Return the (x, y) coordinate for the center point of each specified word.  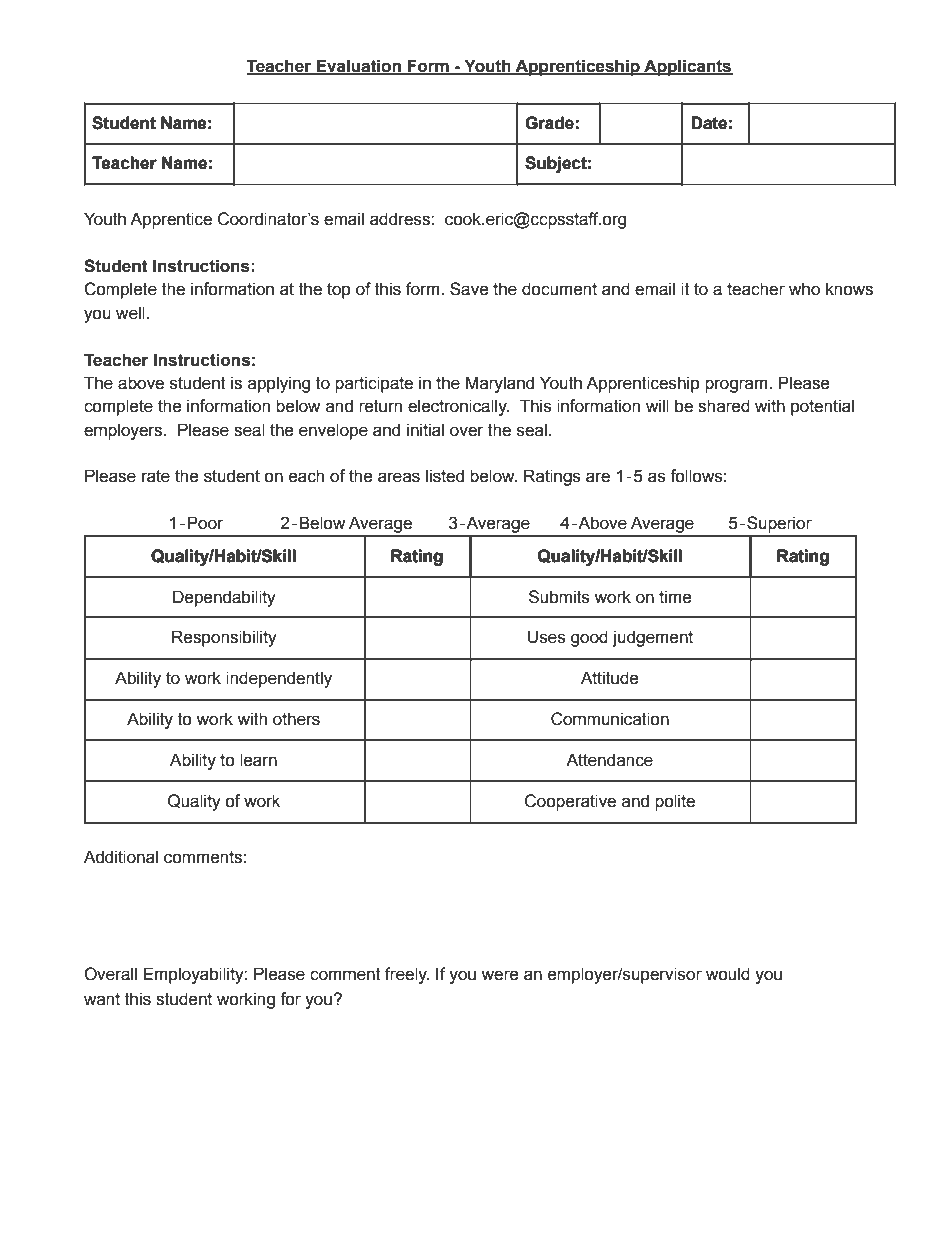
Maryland (500, 384)
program (737, 386)
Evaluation (358, 67)
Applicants (687, 67)
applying (279, 384)
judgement (652, 638)
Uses (547, 637)
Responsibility (224, 638)
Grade (549, 123)
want (102, 999)
